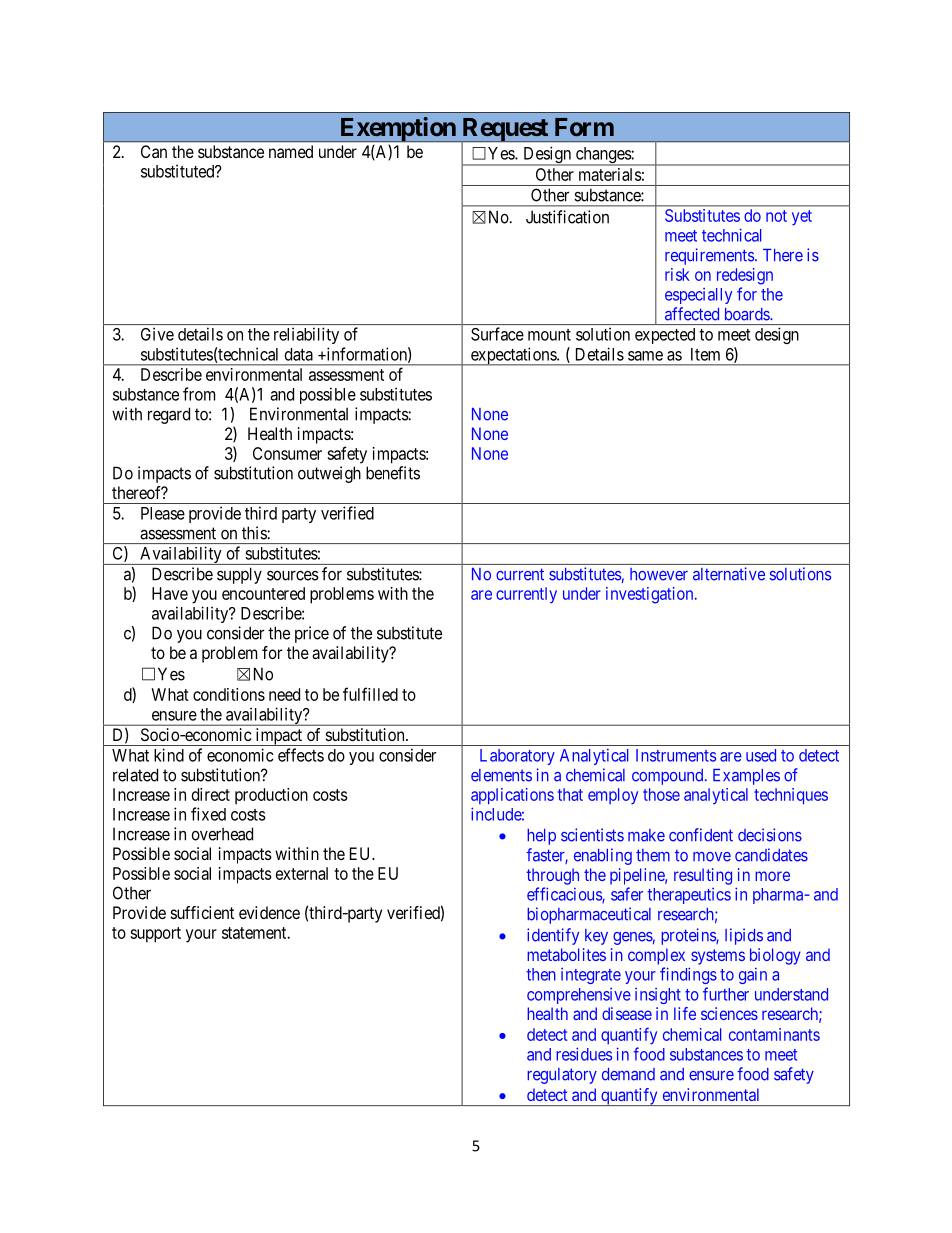 The width and height of the page is (952, 1233). I want to click on not, so click(776, 216).
